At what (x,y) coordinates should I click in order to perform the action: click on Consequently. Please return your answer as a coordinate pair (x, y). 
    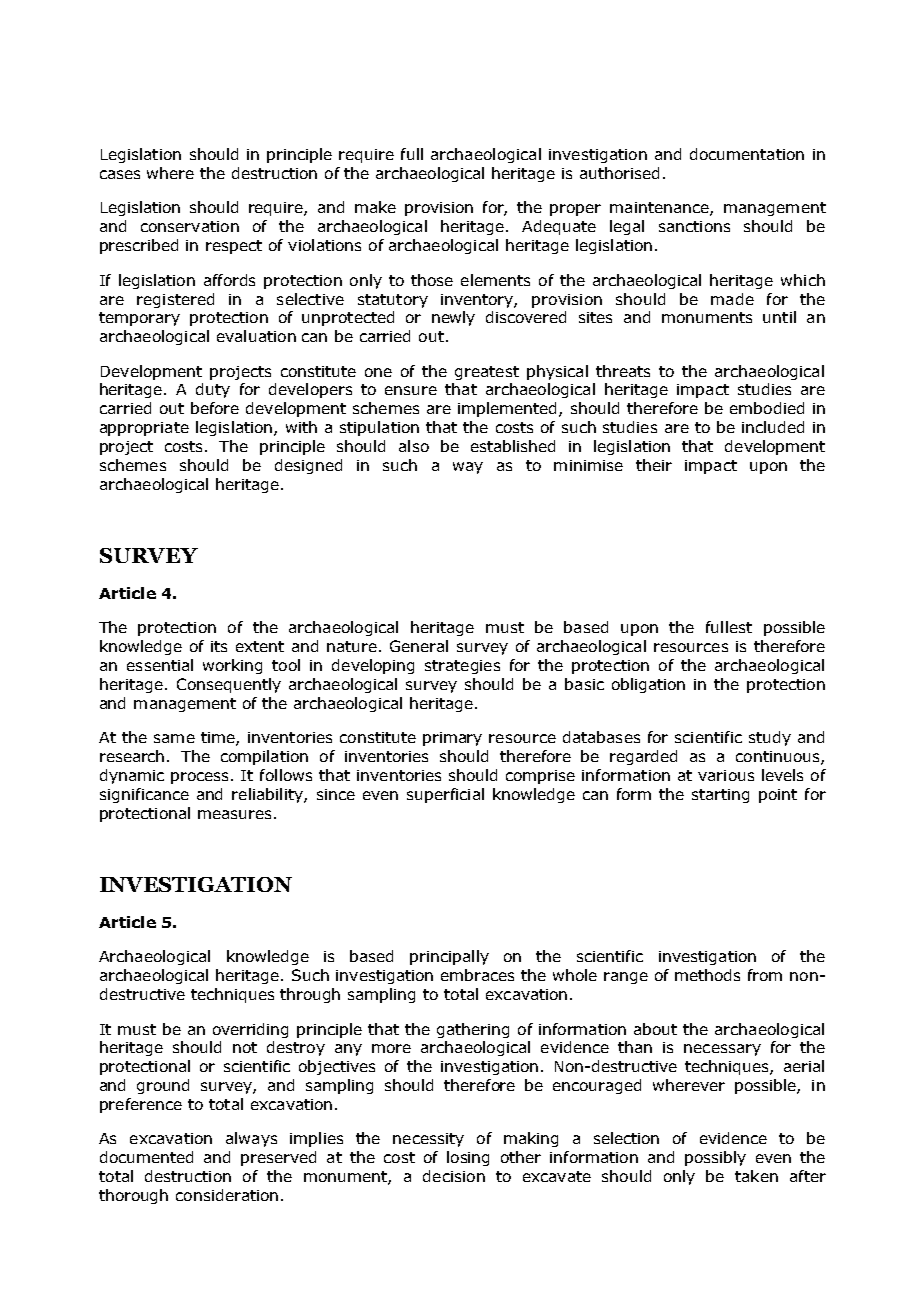
    Looking at the image, I should click on (229, 685).
